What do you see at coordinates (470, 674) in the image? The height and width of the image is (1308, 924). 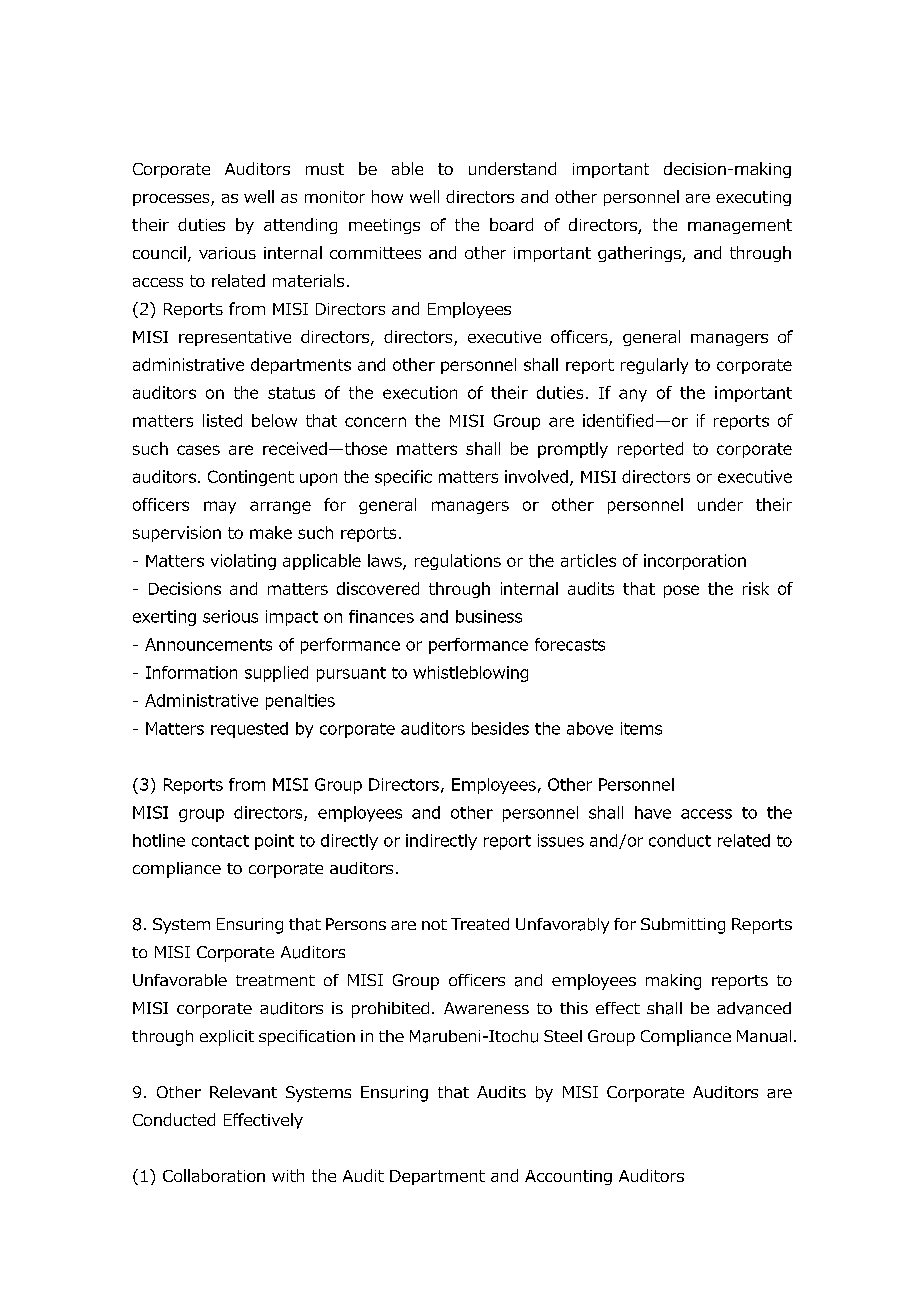 I see `whistleblowing` at bounding box center [470, 674].
